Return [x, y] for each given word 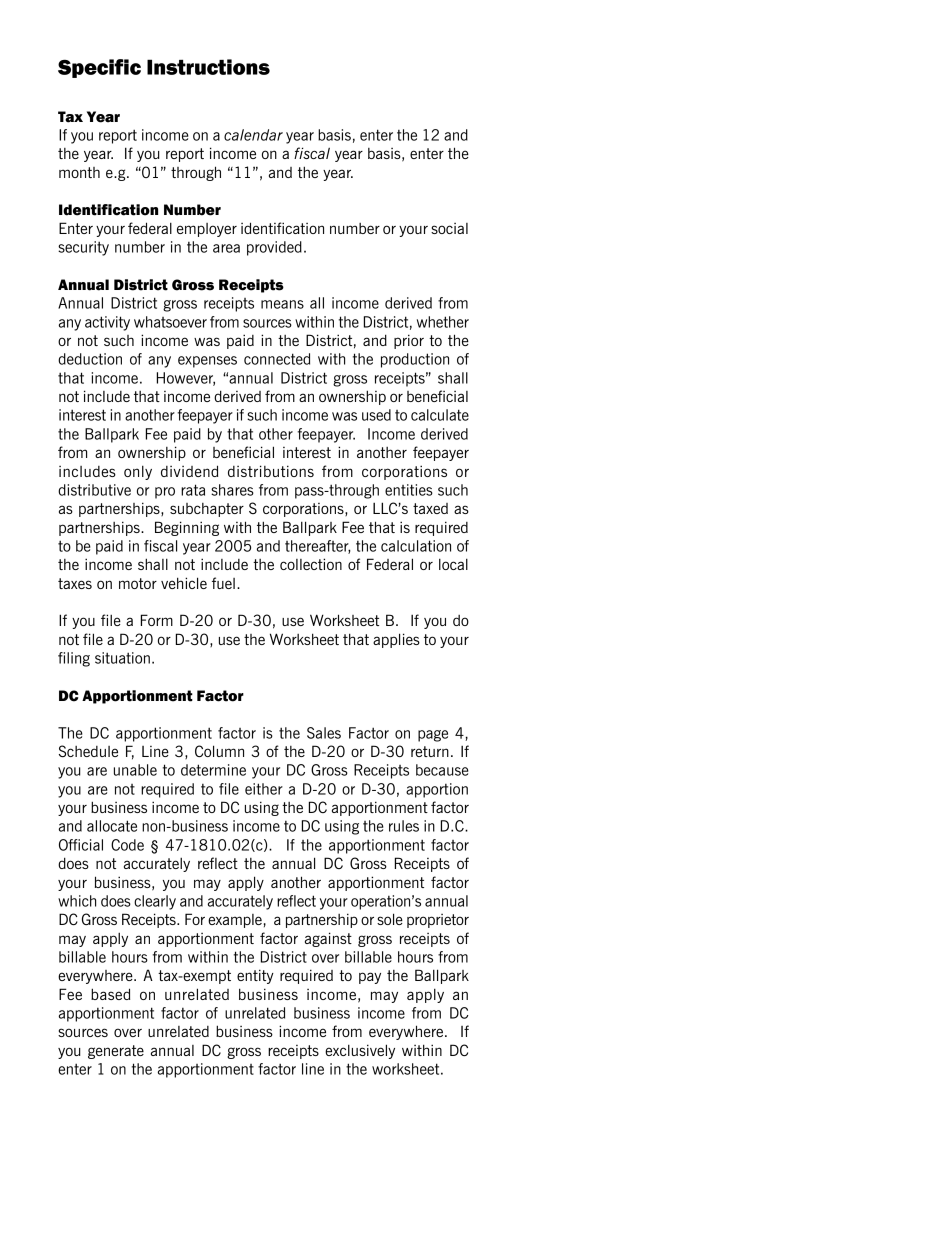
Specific [99, 68]
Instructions [208, 67]
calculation [416, 546]
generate [116, 1052]
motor [138, 583]
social [449, 228]
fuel [223, 583]
